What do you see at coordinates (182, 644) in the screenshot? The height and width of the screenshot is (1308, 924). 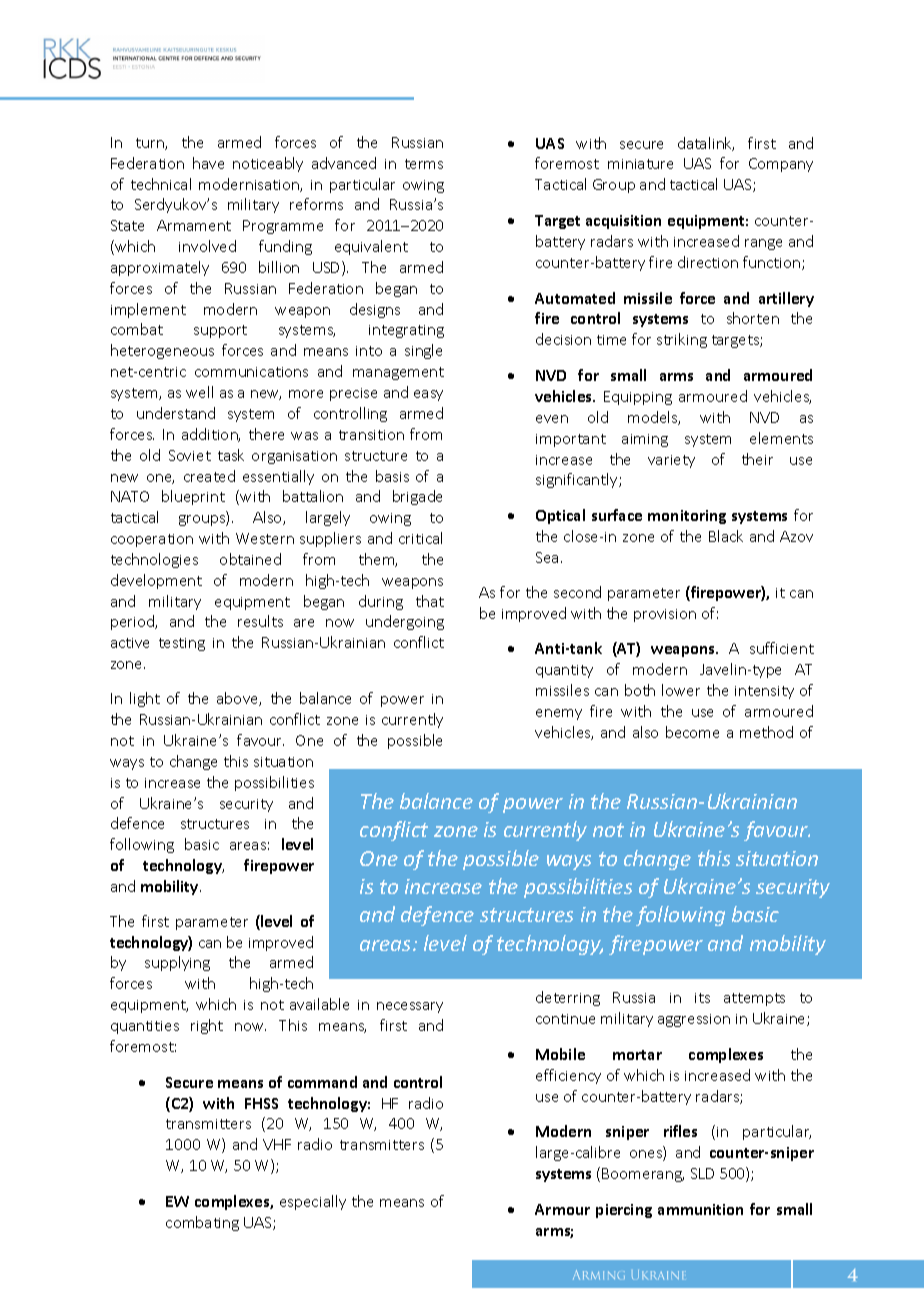 I see `testing` at bounding box center [182, 644].
